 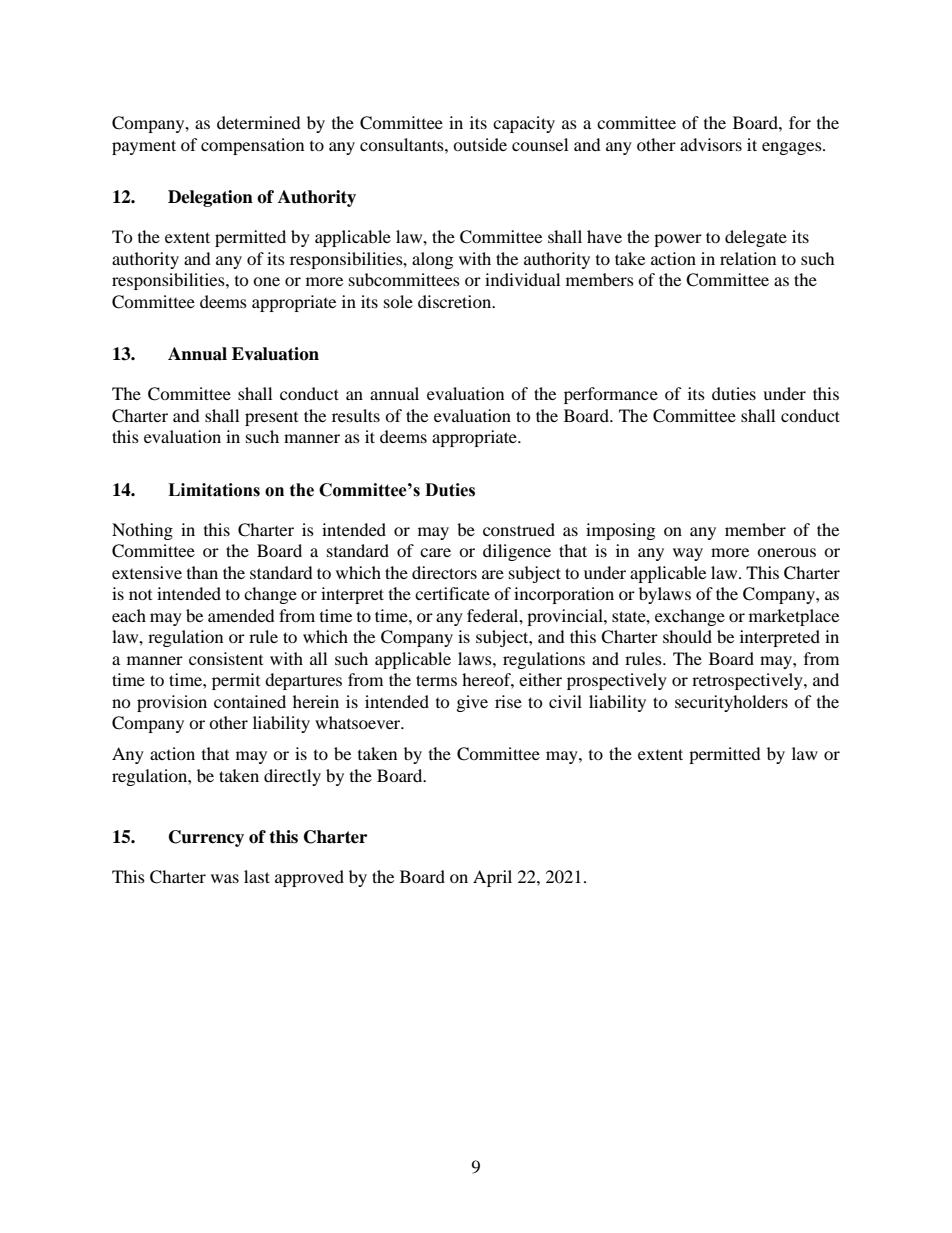 What do you see at coordinates (688, 554) in the image?
I see `way` at bounding box center [688, 554].
